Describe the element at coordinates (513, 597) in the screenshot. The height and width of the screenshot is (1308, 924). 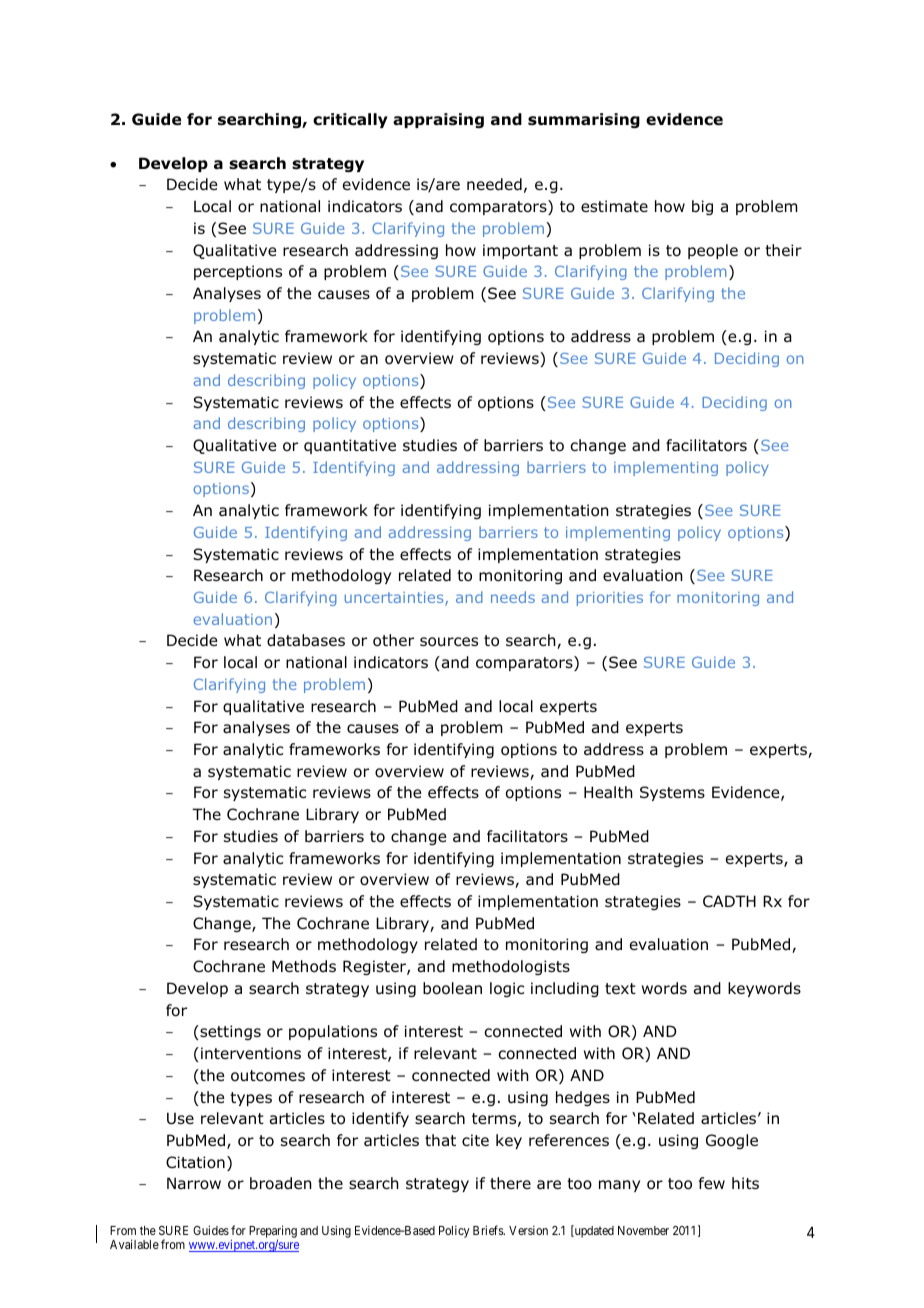
I see `needs` at that location.
